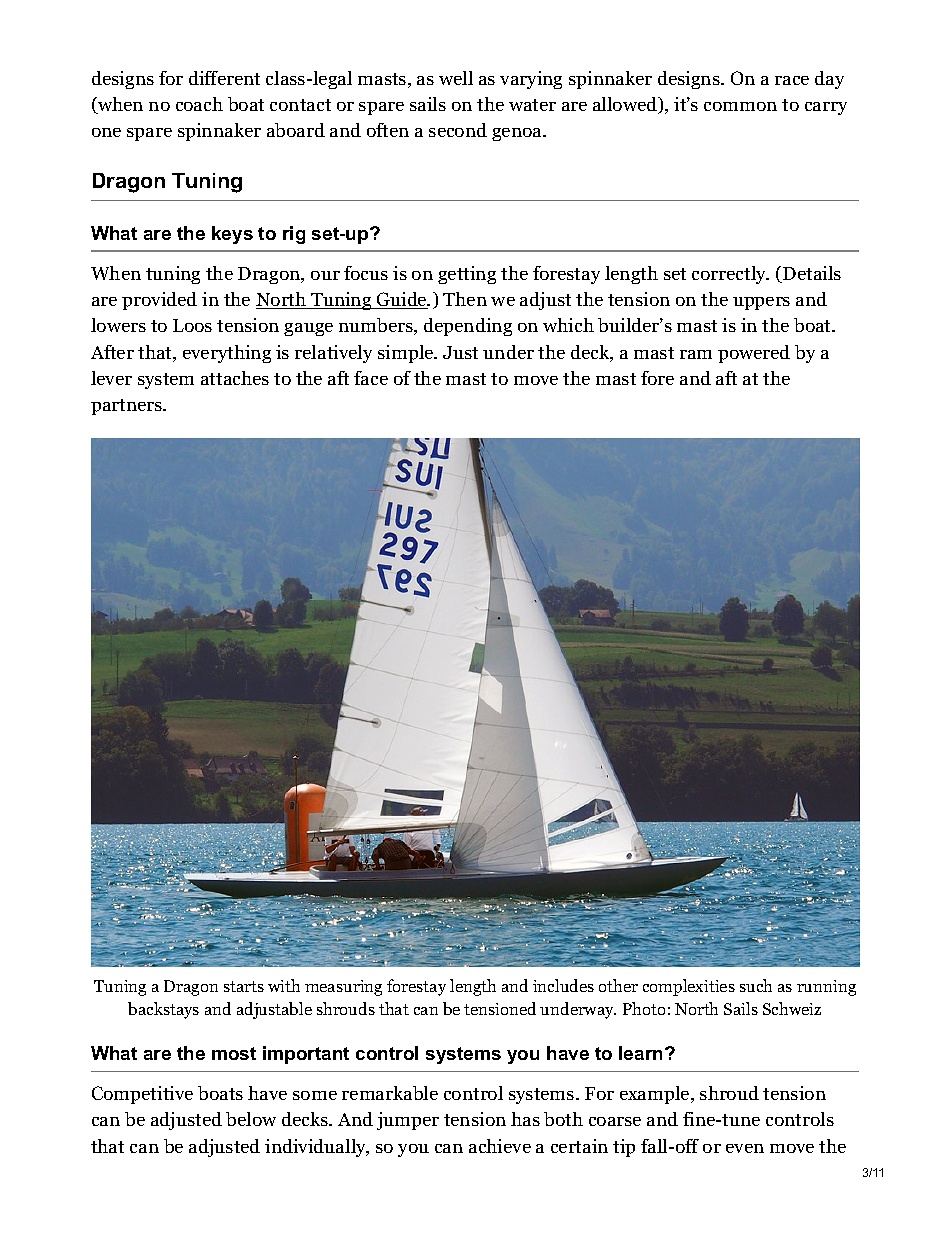 The image size is (952, 1233). Describe the element at coordinates (500, 1146) in the screenshot. I see `achieve` at that location.
